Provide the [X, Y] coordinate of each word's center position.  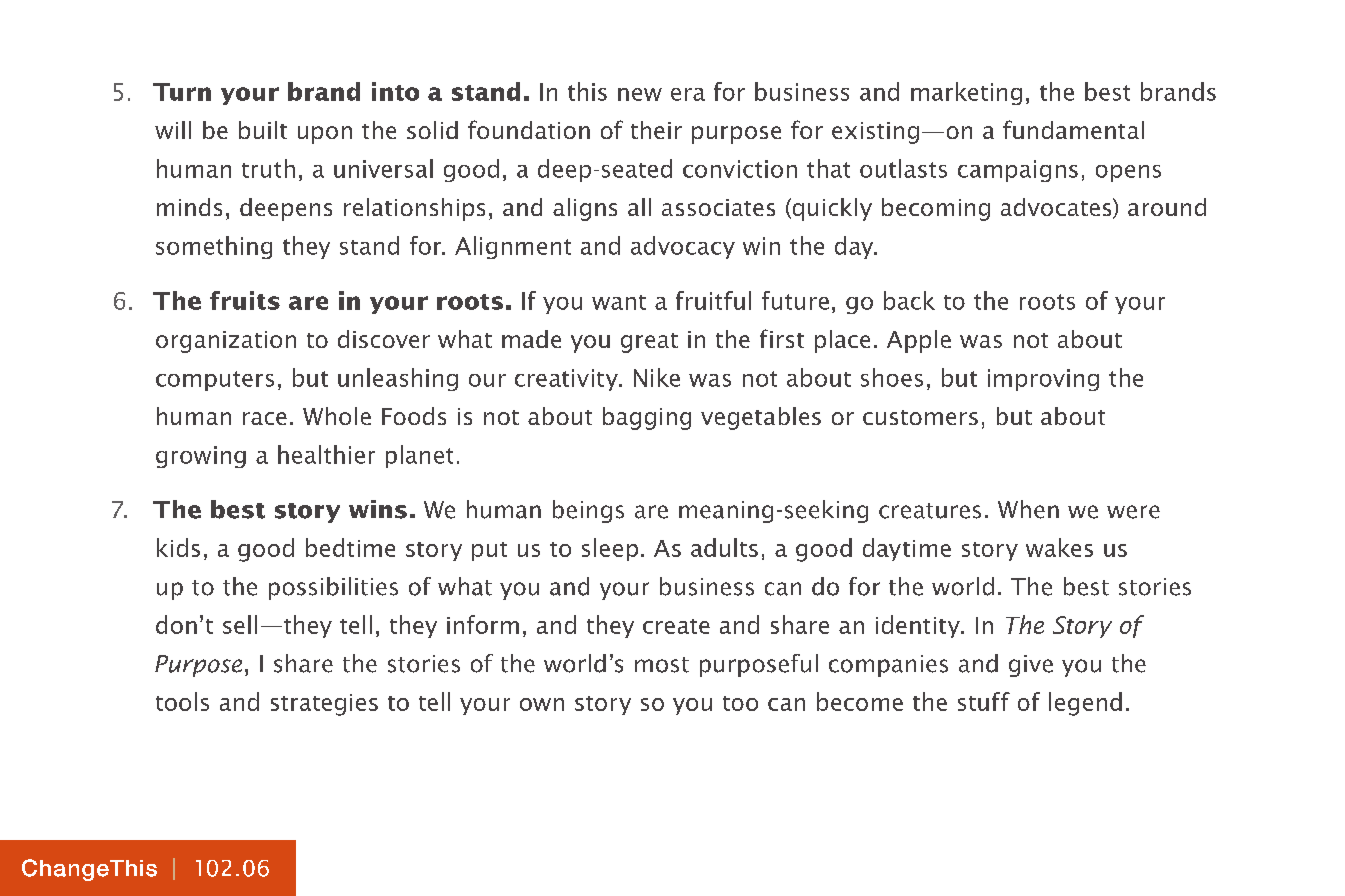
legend [1085, 704]
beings [588, 511]
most [662, 665]
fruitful [713, 300]
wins [378, 509]
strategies [324, 705]
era [688, 94]
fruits [245, 300]
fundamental [1073, 129]
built [263, 130]
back [909, 300]
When [1028, 509]
